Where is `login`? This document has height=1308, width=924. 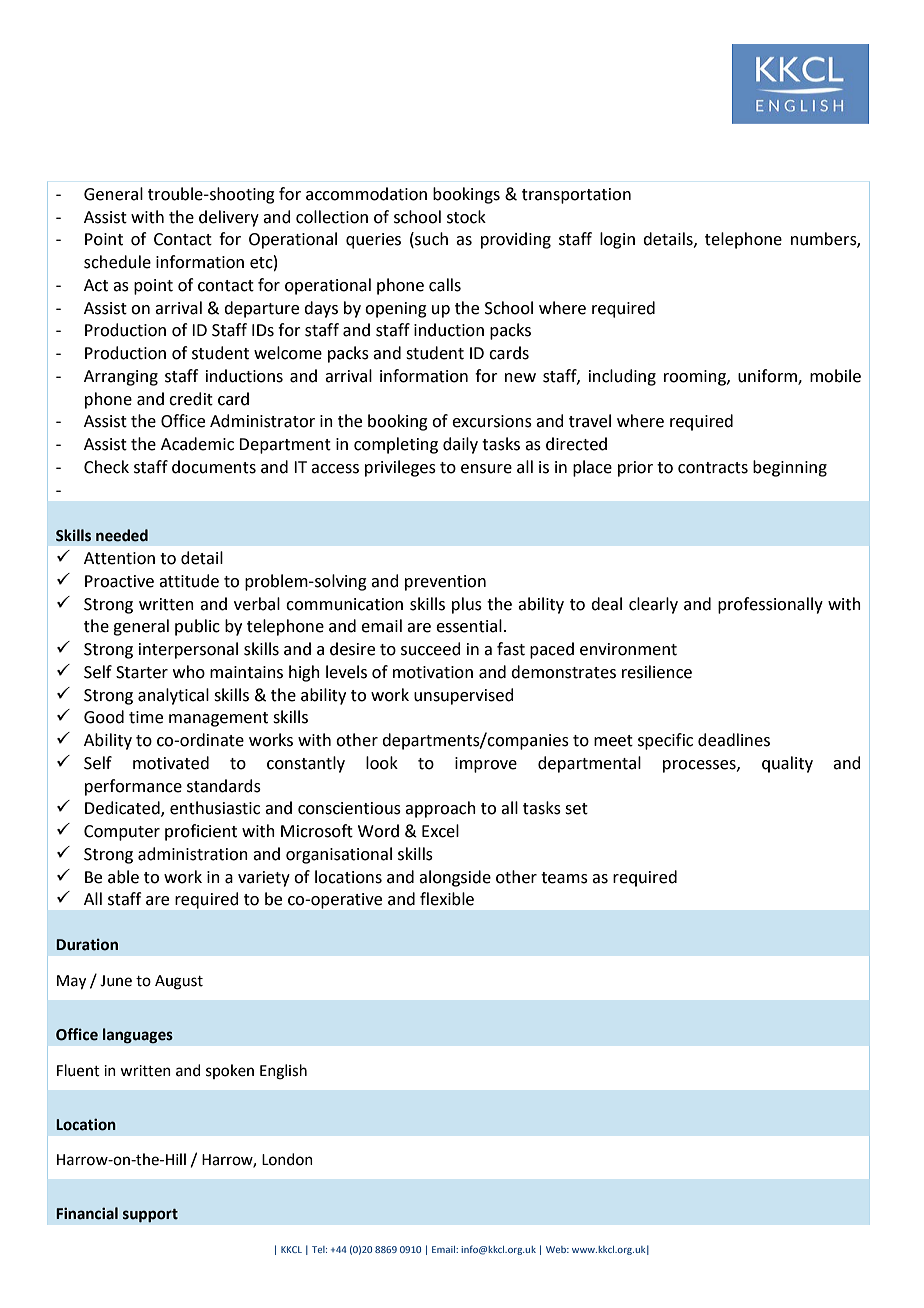 login is located at coordinates (617, 240).
